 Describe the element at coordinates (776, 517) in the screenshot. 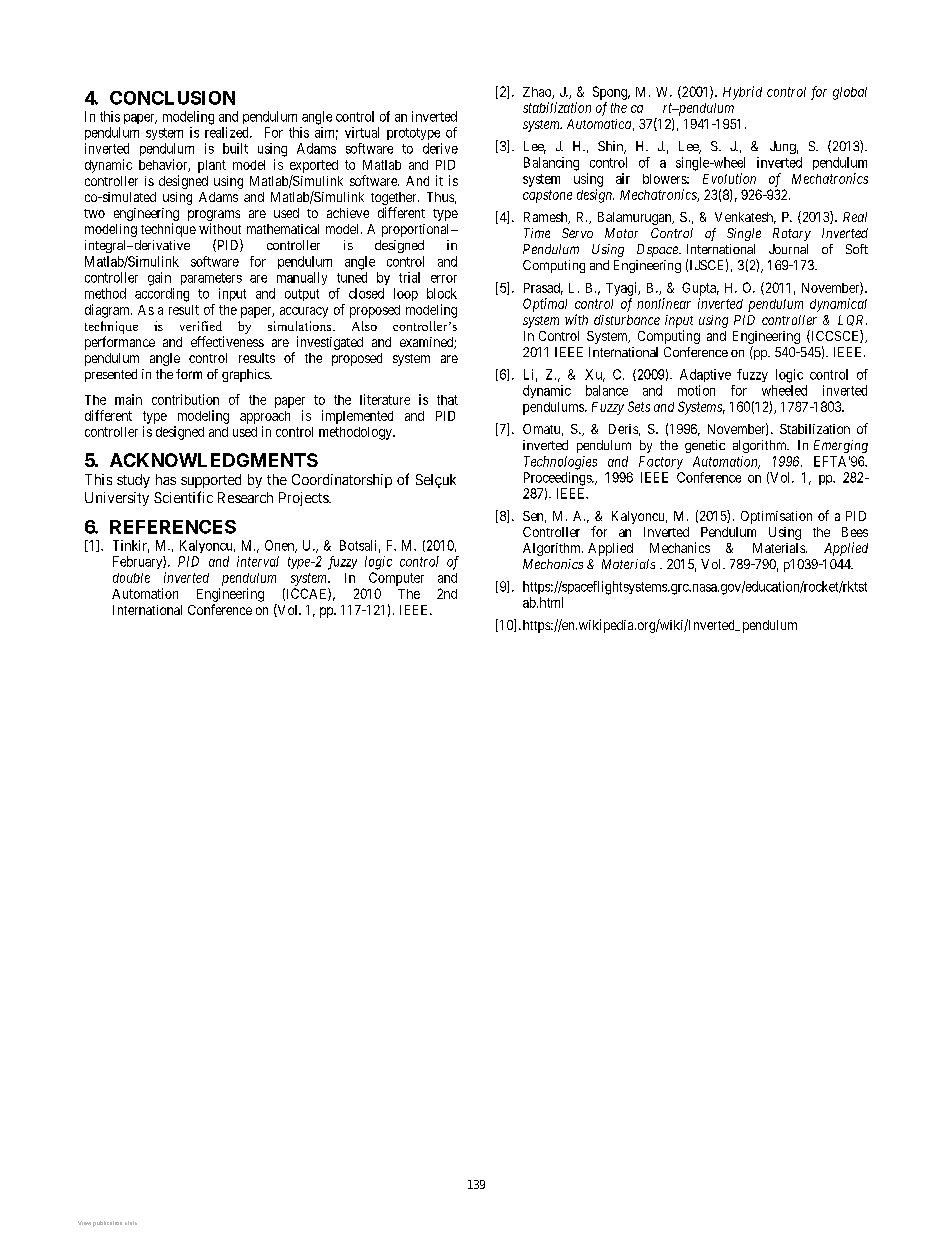

I see `Optimisation` at that location.
